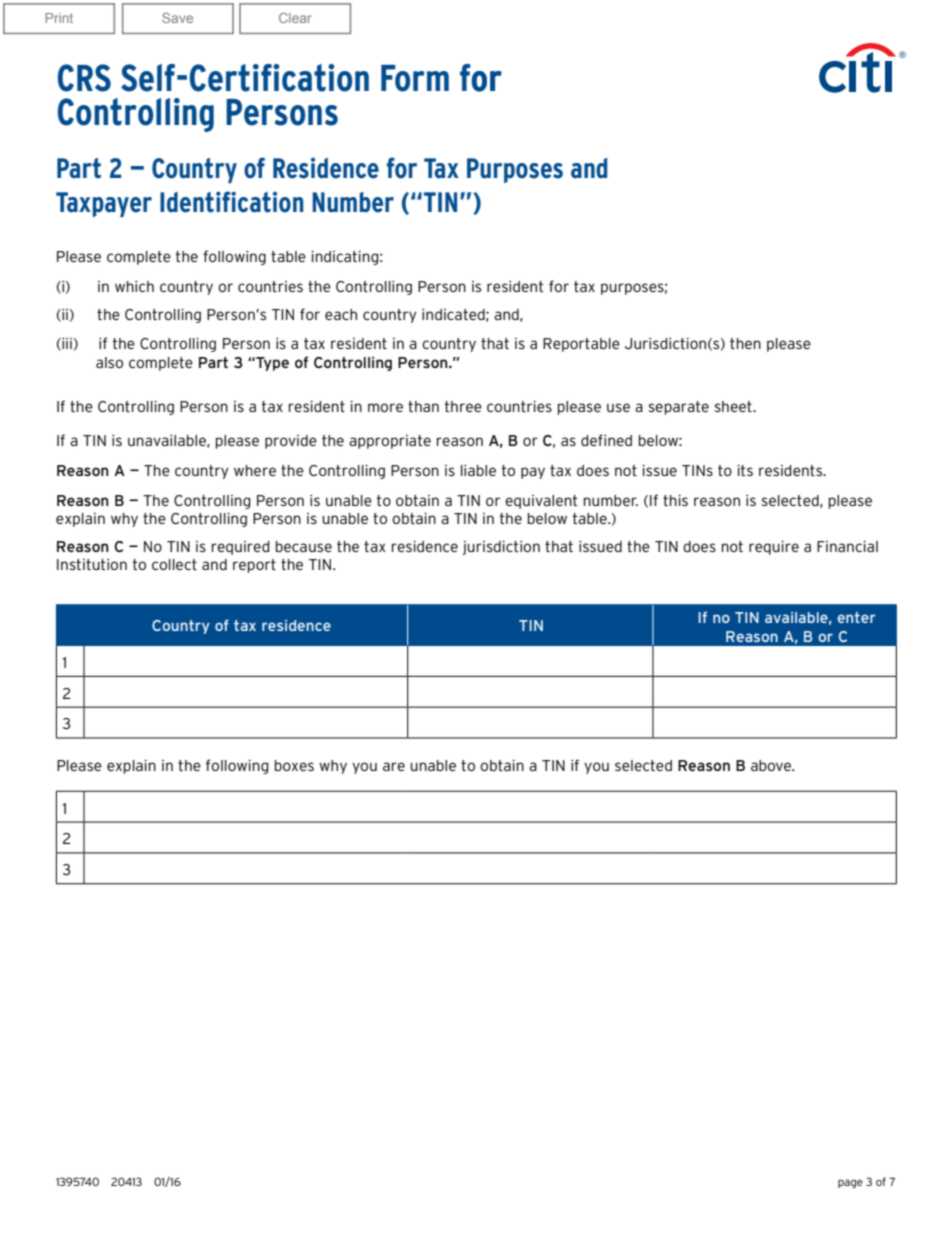 The height and width of the image is (1233, 952). What do you see at coordinates (745, 343) in the image?
I see `then` at bounding box center [745, 343].
